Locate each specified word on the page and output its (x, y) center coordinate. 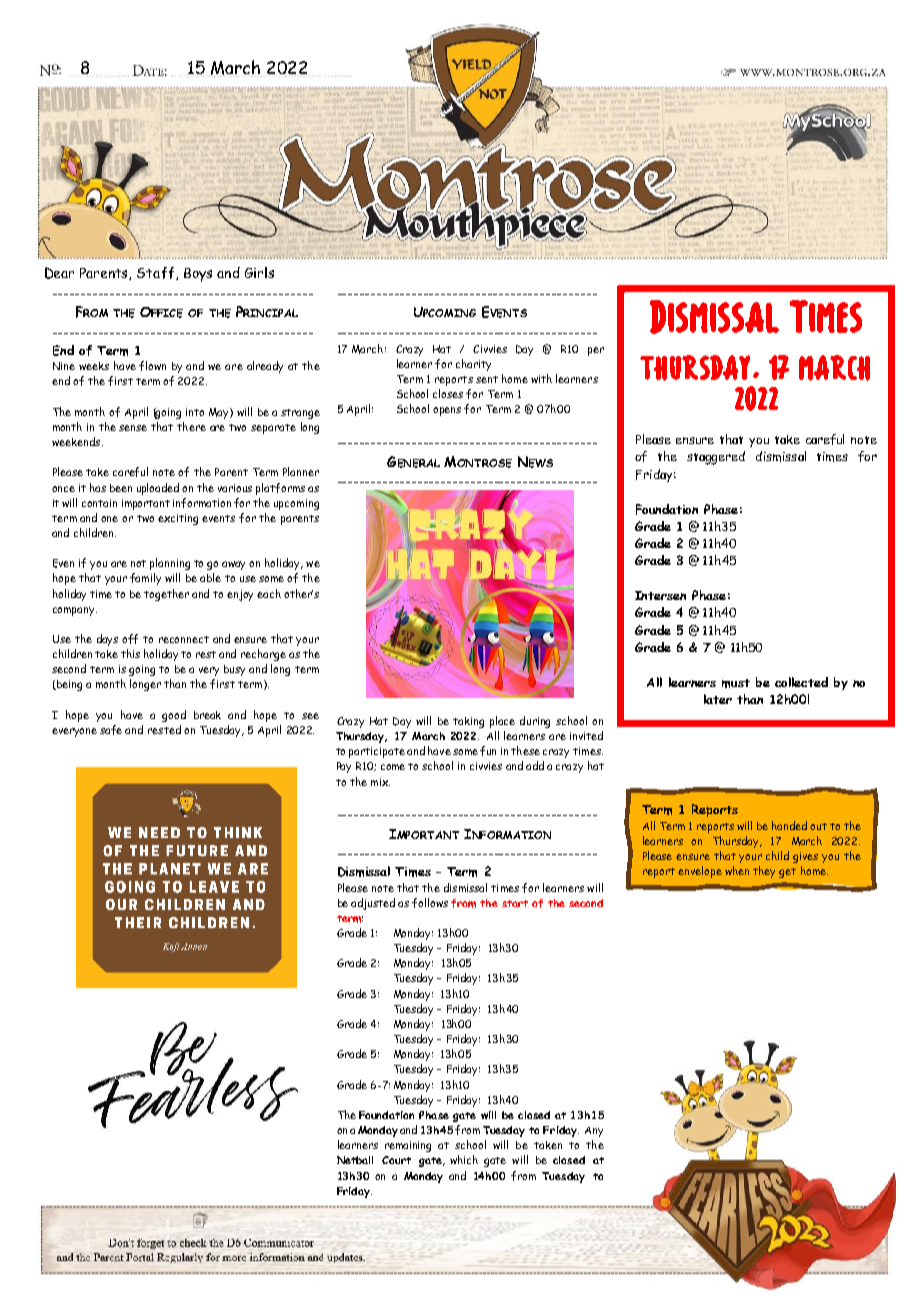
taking (468, 722)
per (596, 351)
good (174, 716)
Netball (355, 1160)
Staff (157, 273)
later (718, 699)
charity (473, 365)
